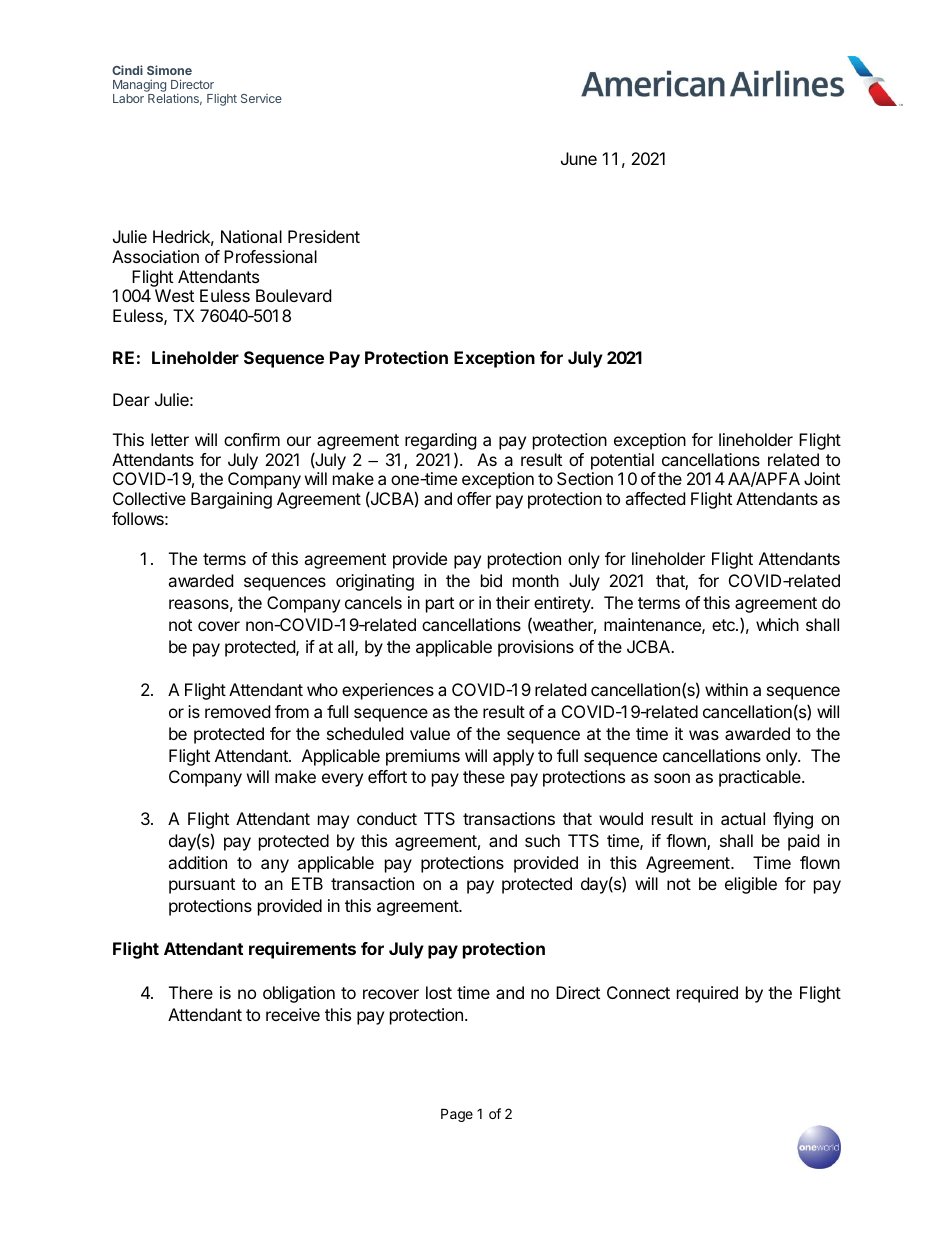  What do you see at coordinates (484, 776) in the screenshot?
I see `these` at bounding box center [484, 776].
